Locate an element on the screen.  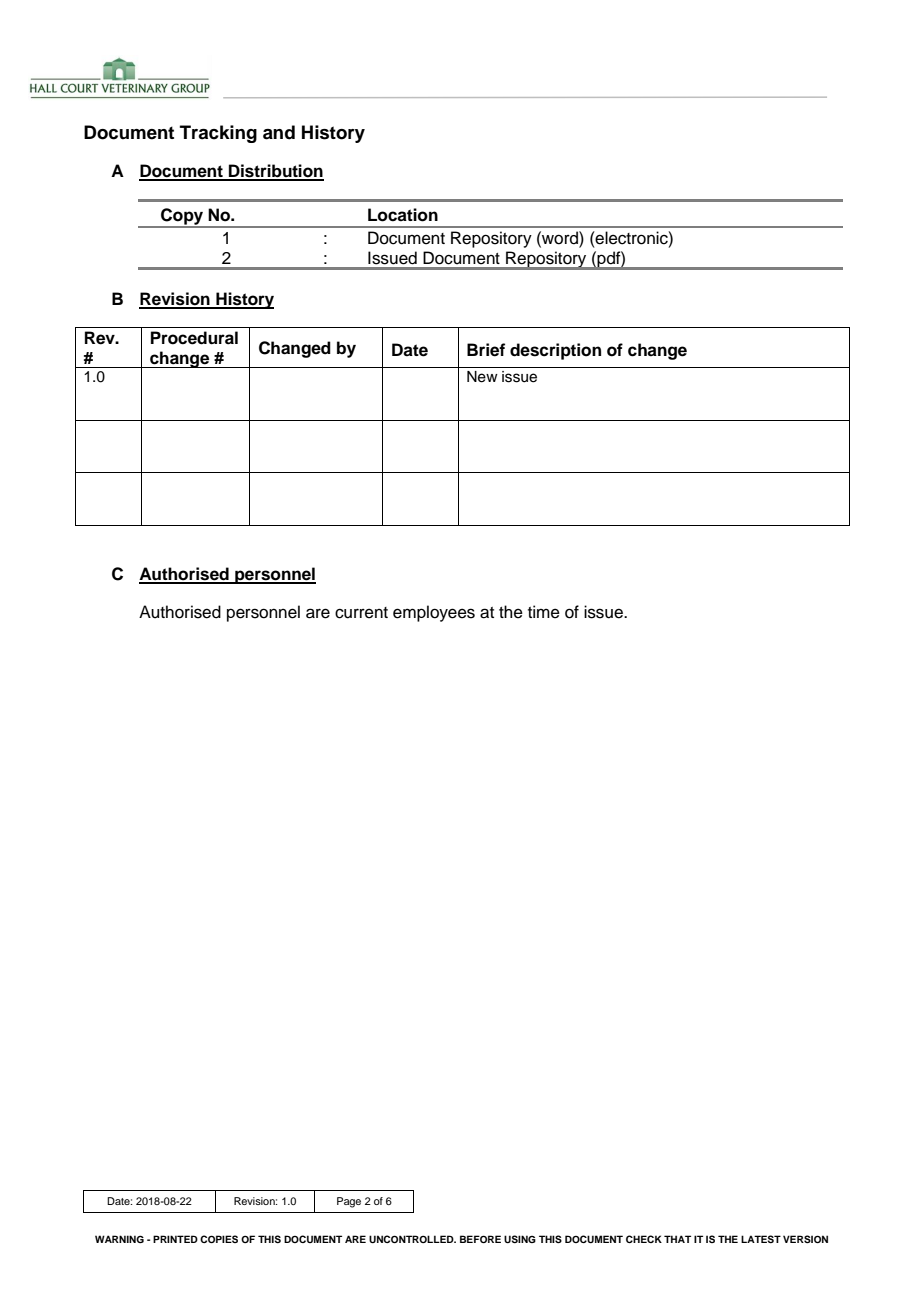
Page is located at coordinates (349, 1202).
